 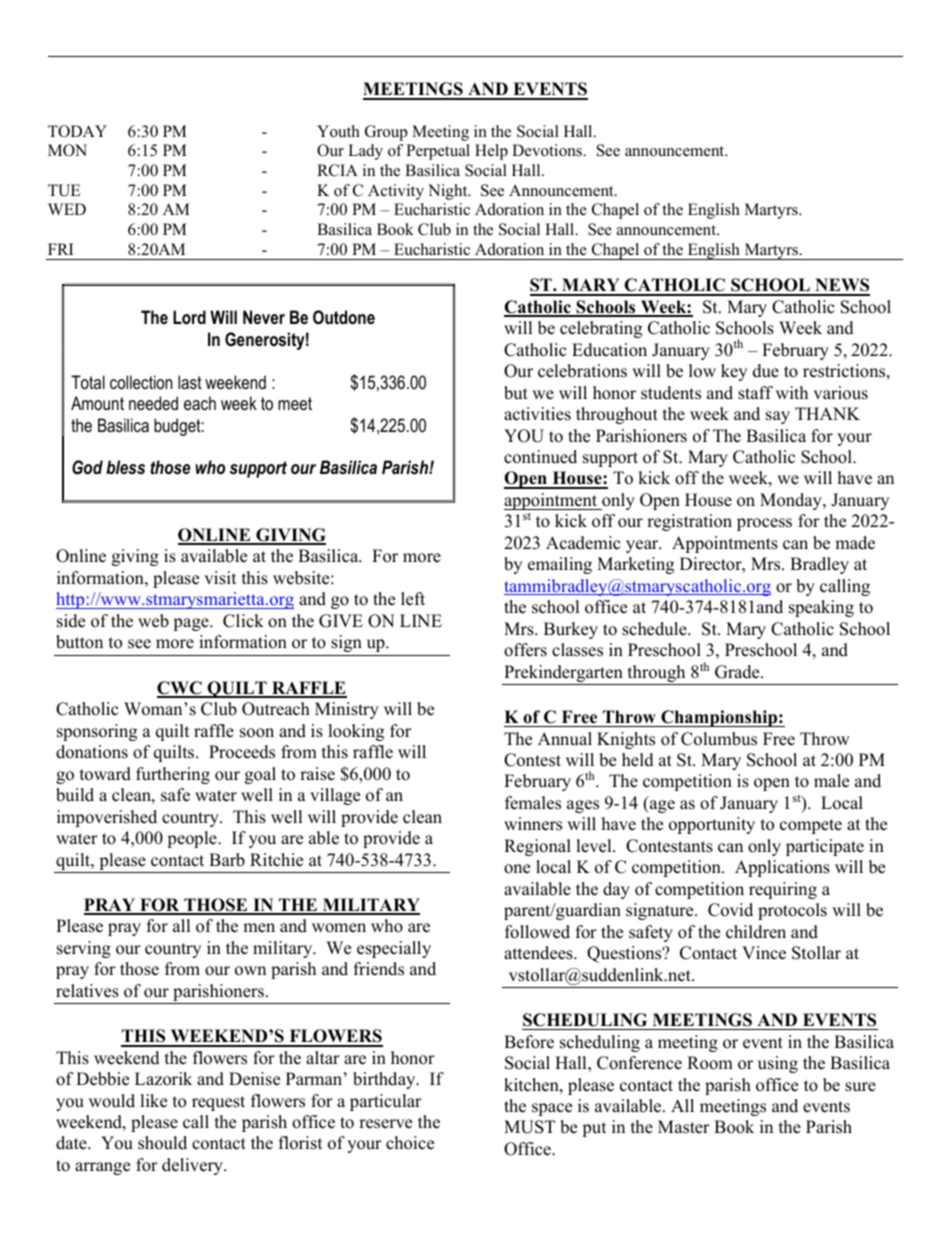 I want to click on TODAY, so click(x=77, y=131).
